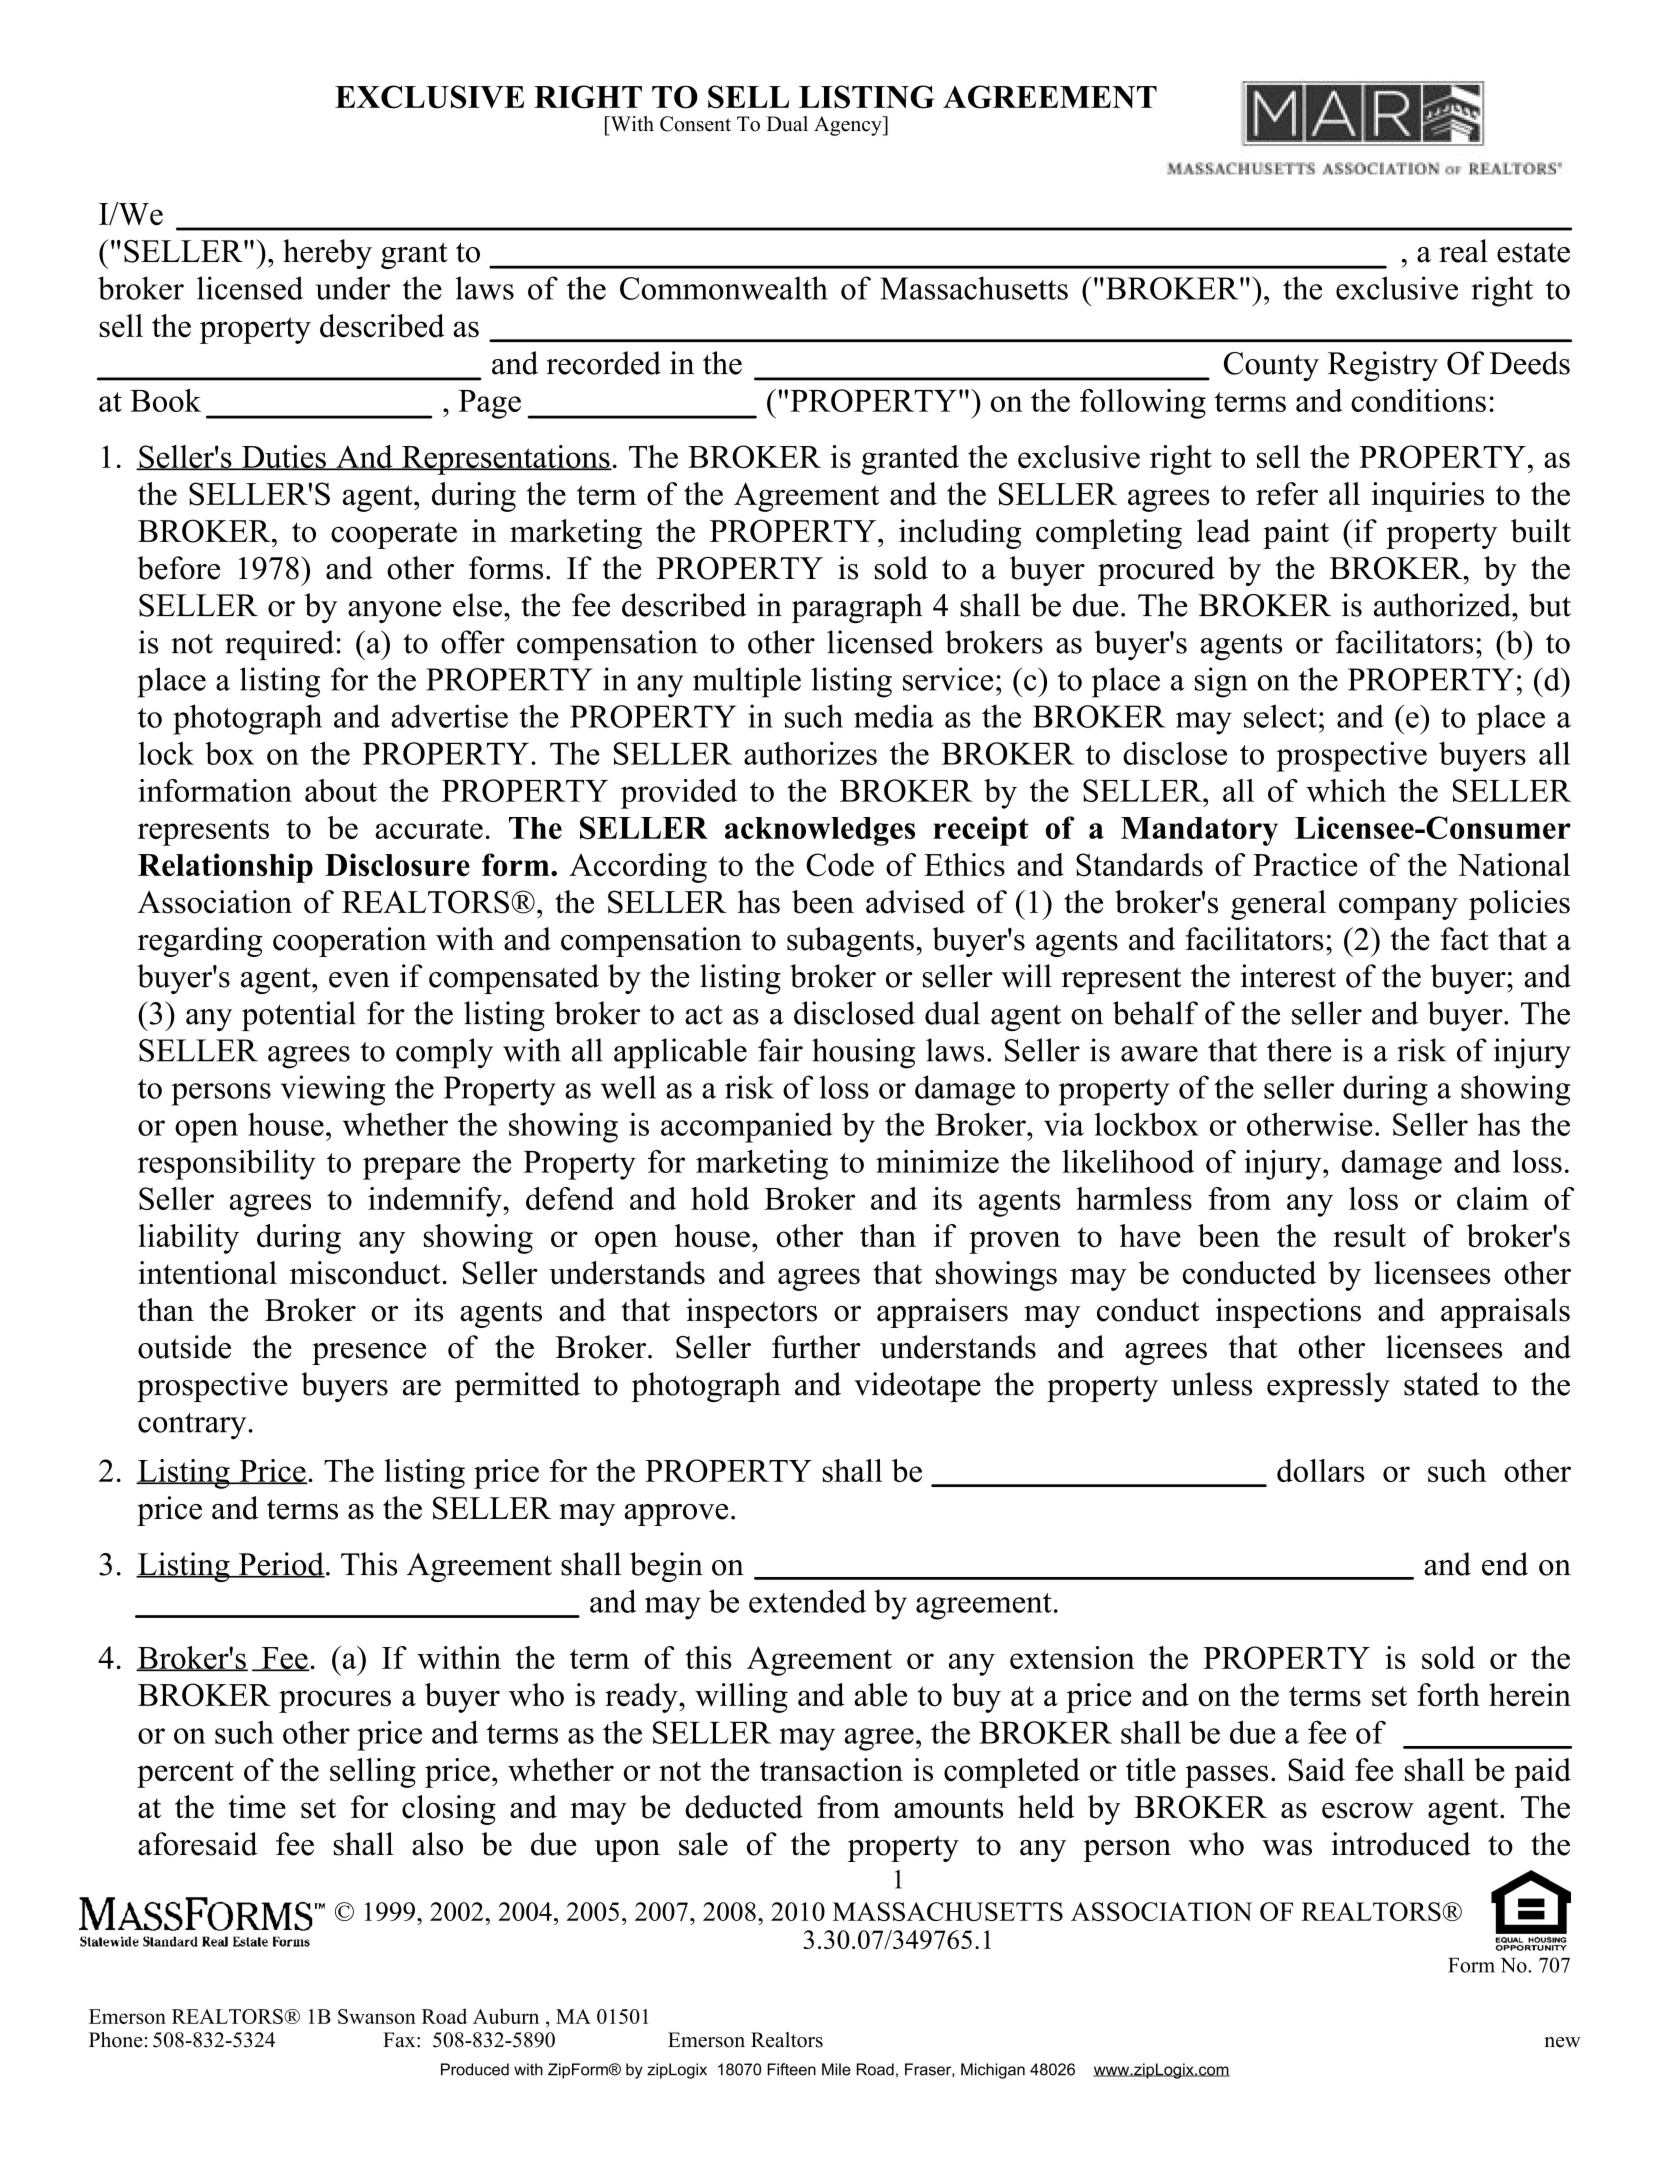 The height and width of the image is (2159, 1669). I want to click on Agency, so click(849, 126).
